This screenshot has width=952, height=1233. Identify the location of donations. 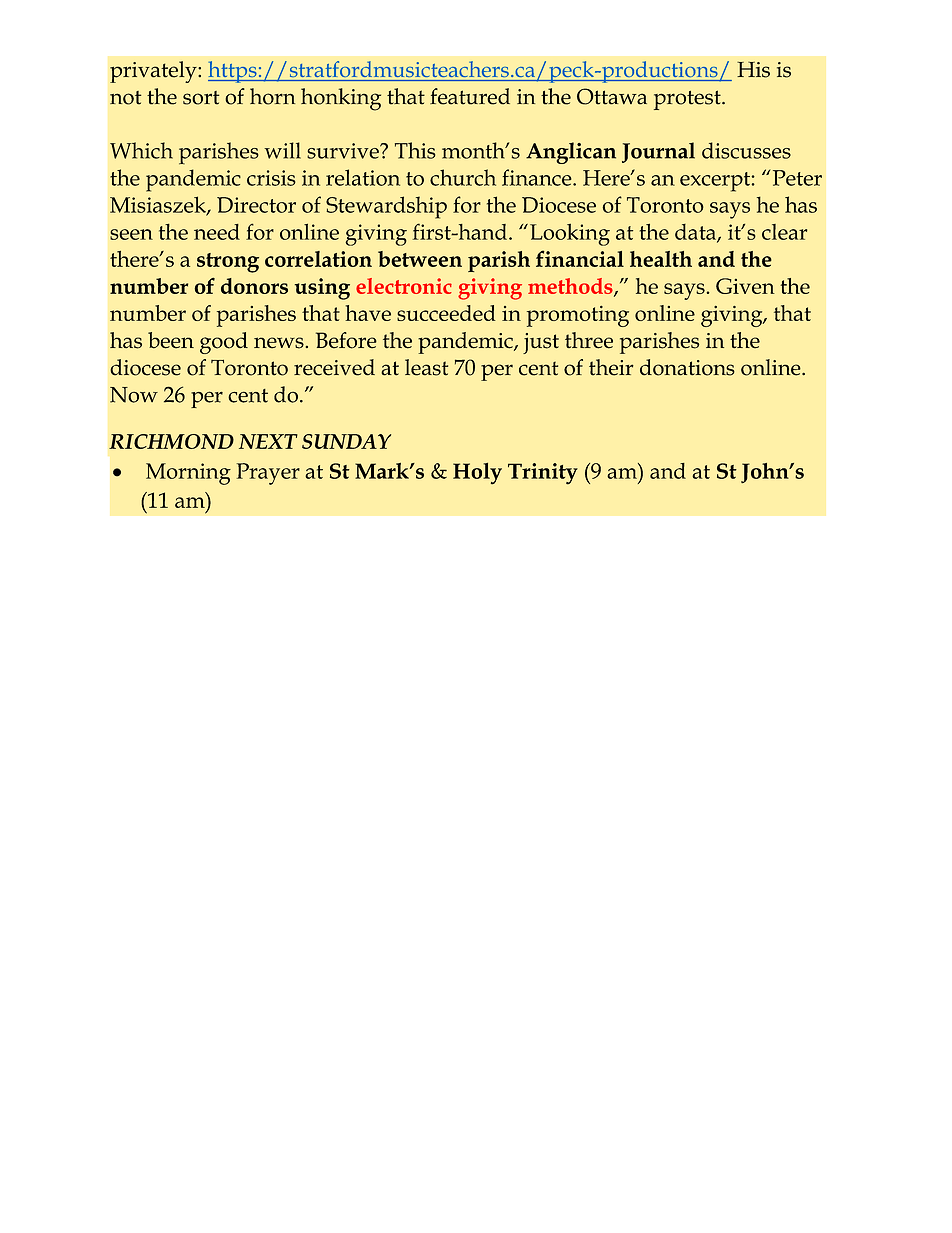
(687, 367).
